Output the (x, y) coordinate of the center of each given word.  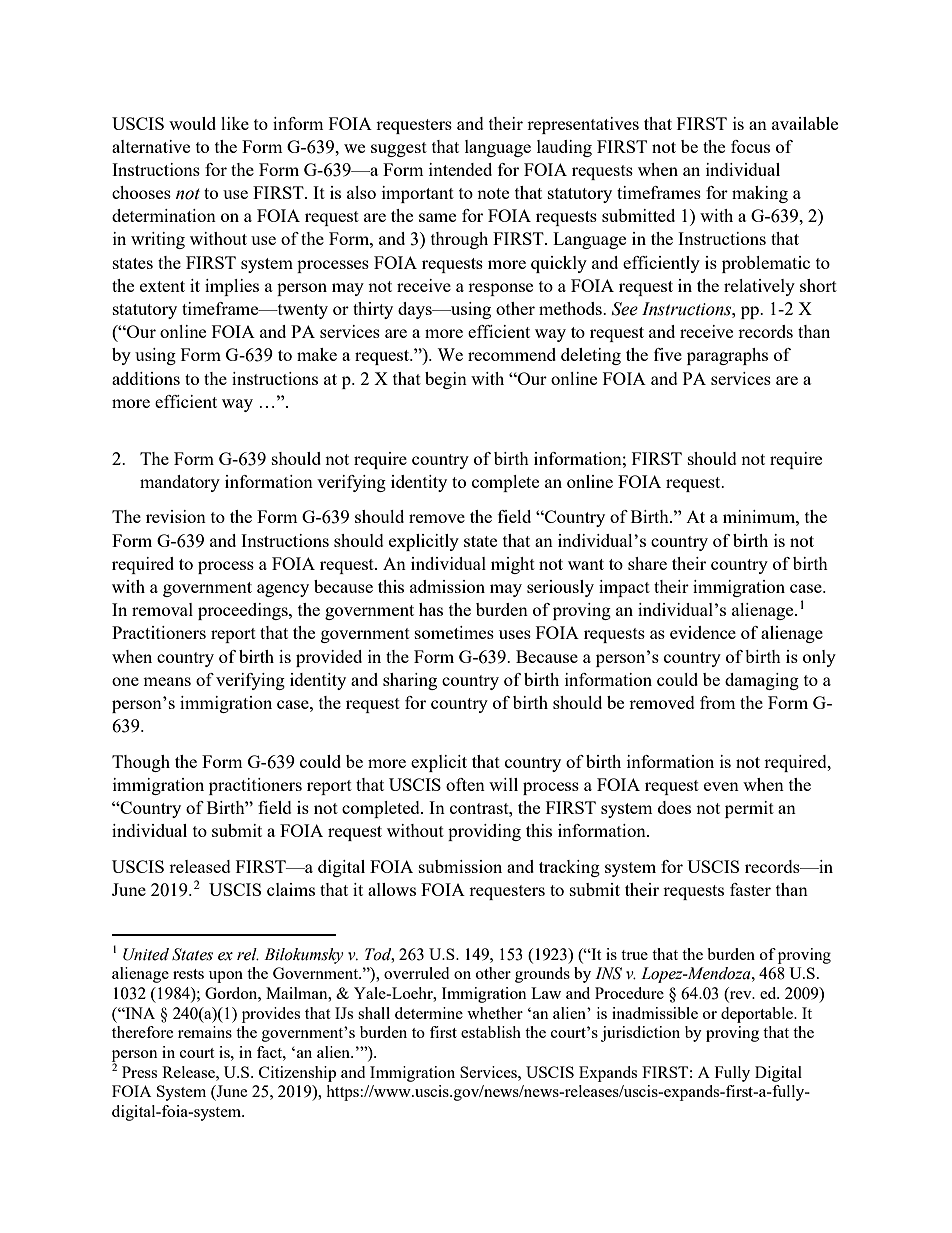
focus (750, 146)
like (235, 123)
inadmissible (655, 1013)
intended (460, 169)
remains (205, 1032)
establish (491, 1032)
